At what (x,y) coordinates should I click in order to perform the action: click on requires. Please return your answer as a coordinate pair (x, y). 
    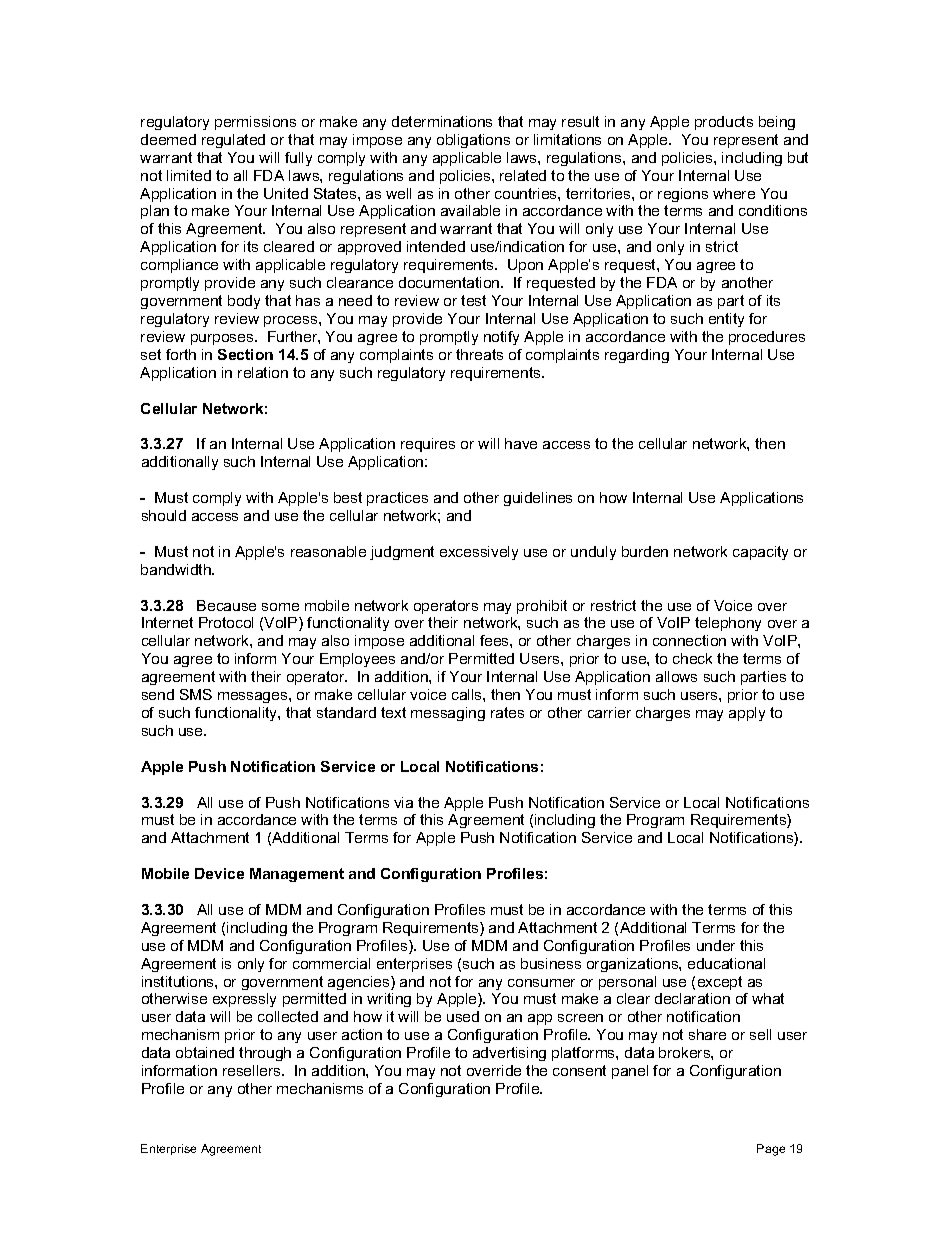
    Looking at the image, I should click on (428, 445).
